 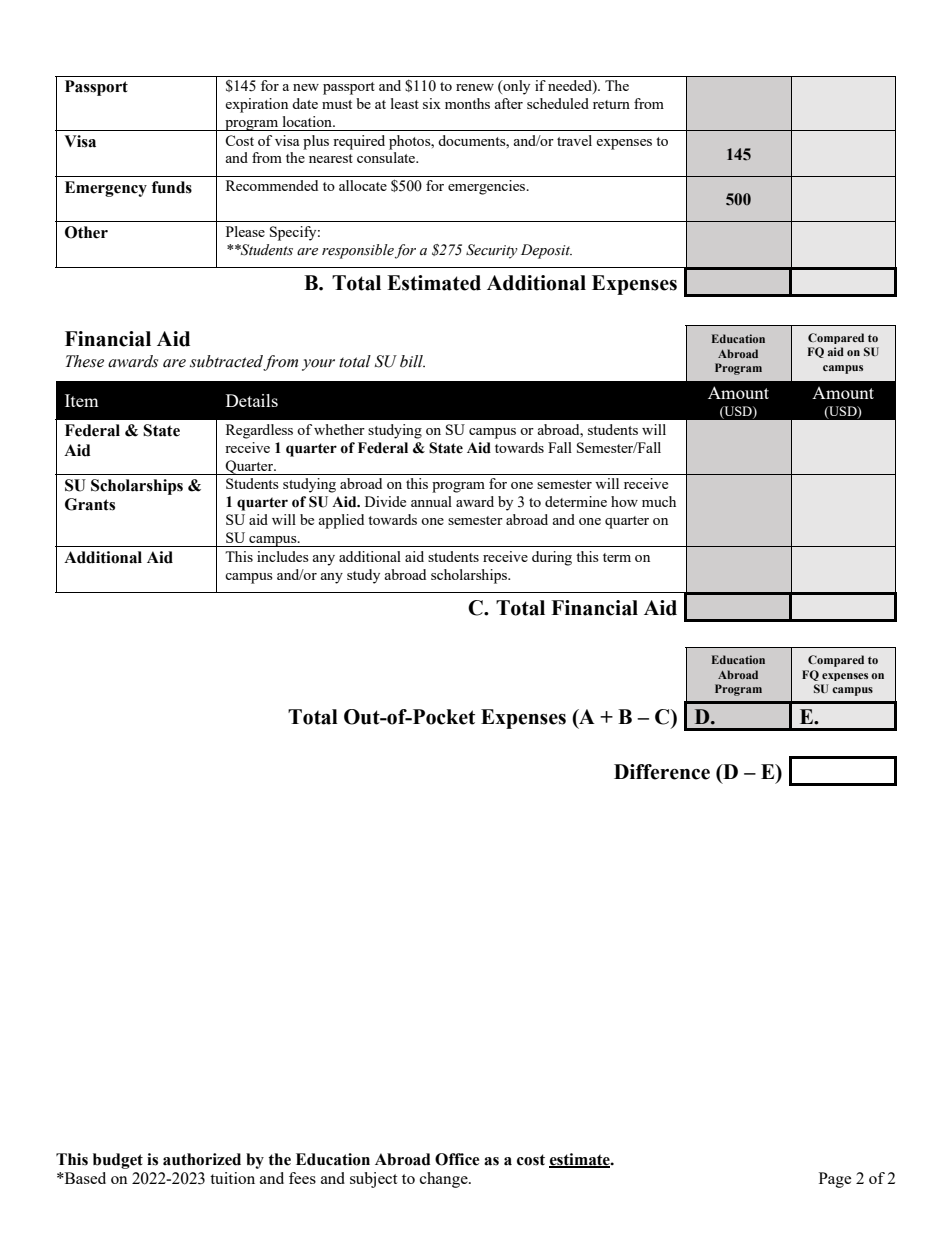 I want to click on expiration, so click(x=256, y=105).
